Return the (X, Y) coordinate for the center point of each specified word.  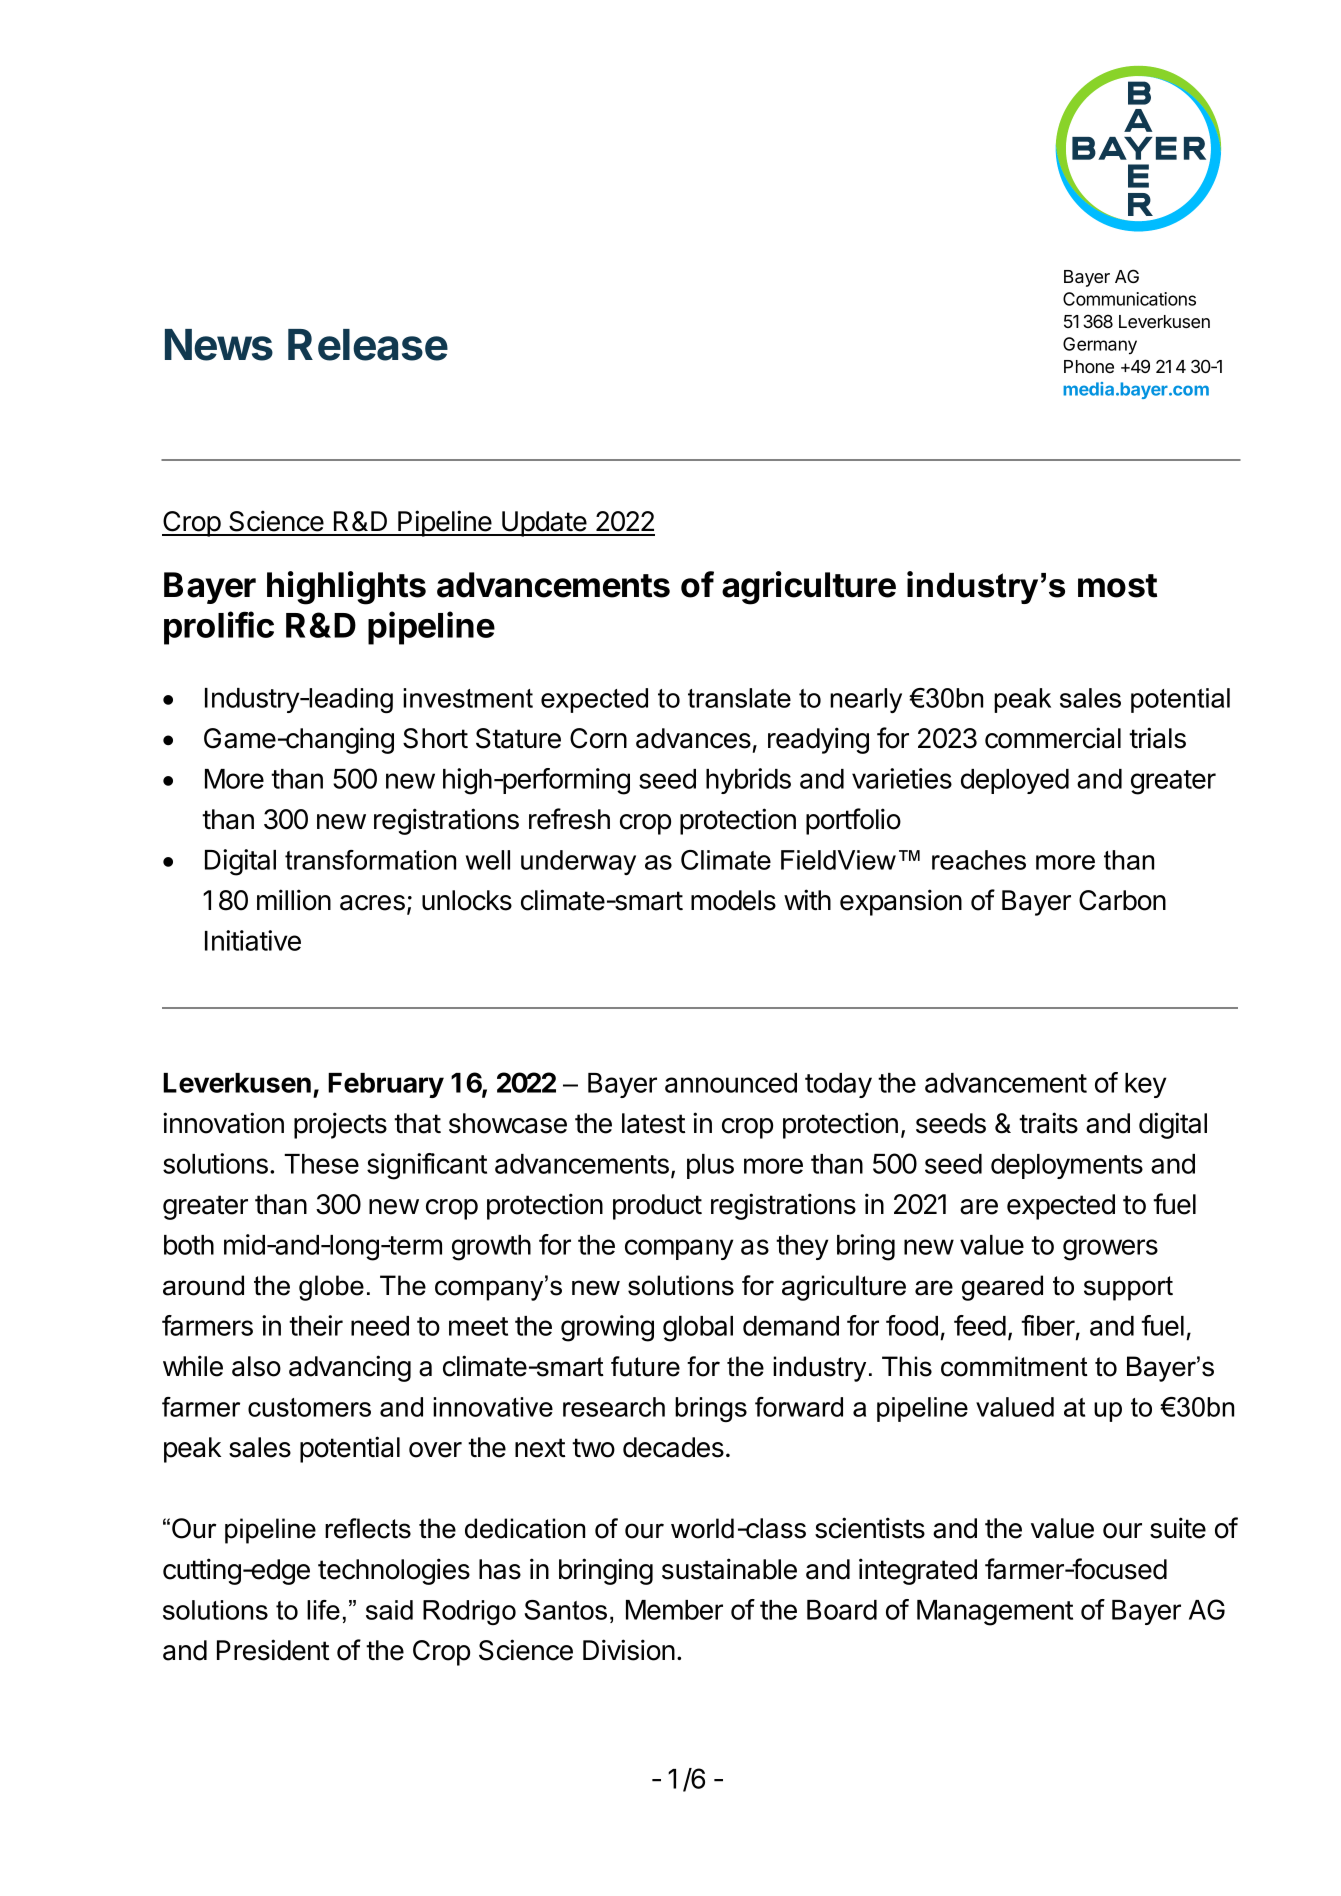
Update (544, 524)
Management (995, 1613)
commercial (1053, 738)
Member (674, 1610)
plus (710, 1166)
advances (693, 738)
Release (368, 345)
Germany (1100, 346)
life (323, 1610)
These (321, 1164)
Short (435, 738)
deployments (1067, 1166)
